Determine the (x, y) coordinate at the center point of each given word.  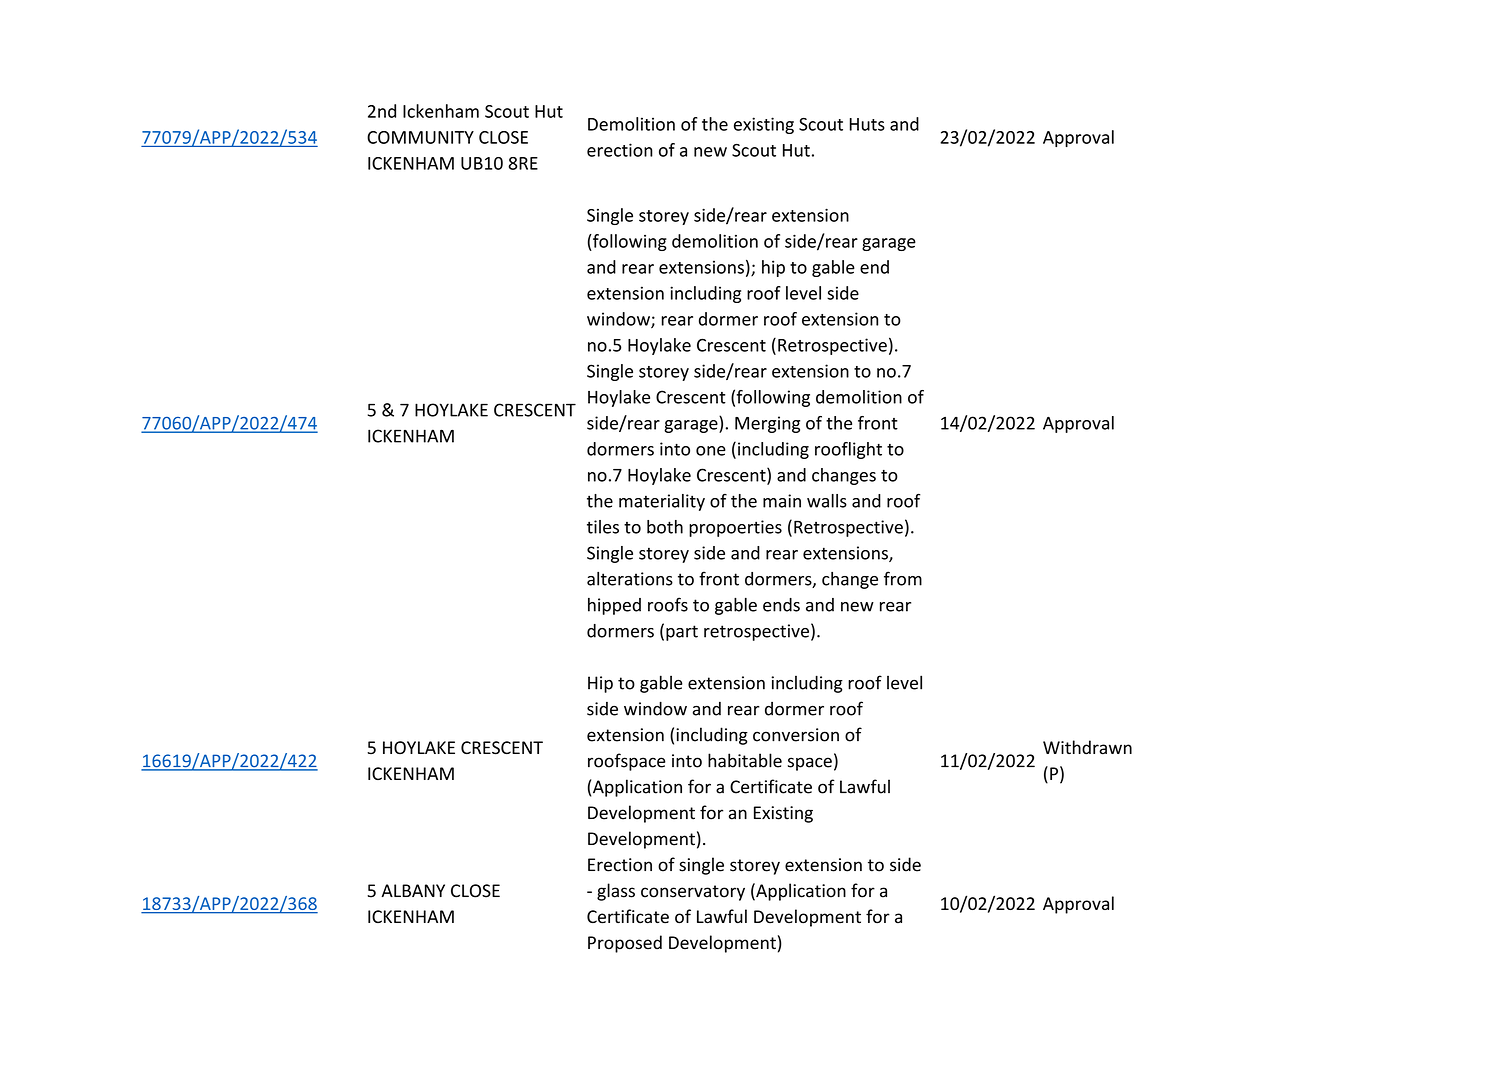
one (711, 451)
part (682, 633)
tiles (603, 527)
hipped (614, 606)
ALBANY (413, 890)
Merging (767, 424)
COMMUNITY (420, 137)
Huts (867, 124)
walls (827, 501)
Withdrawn (1087, 747)
